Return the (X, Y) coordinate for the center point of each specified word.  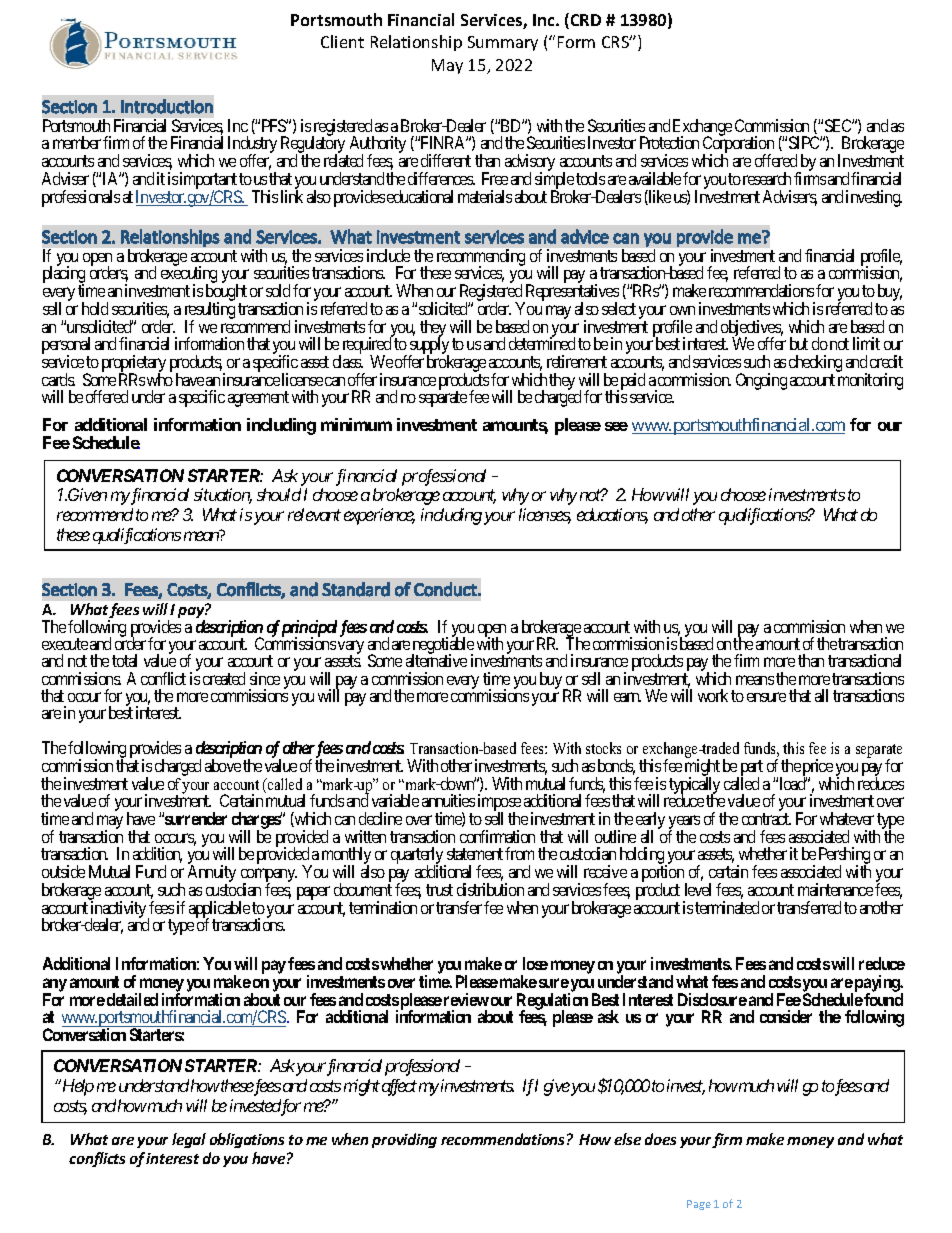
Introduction (167, 106)
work (713, 695)
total (124, 660)
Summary (503, 43)
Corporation (738, 146)
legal (189, 1140)
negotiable (443, 646)
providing (404, 1140)
